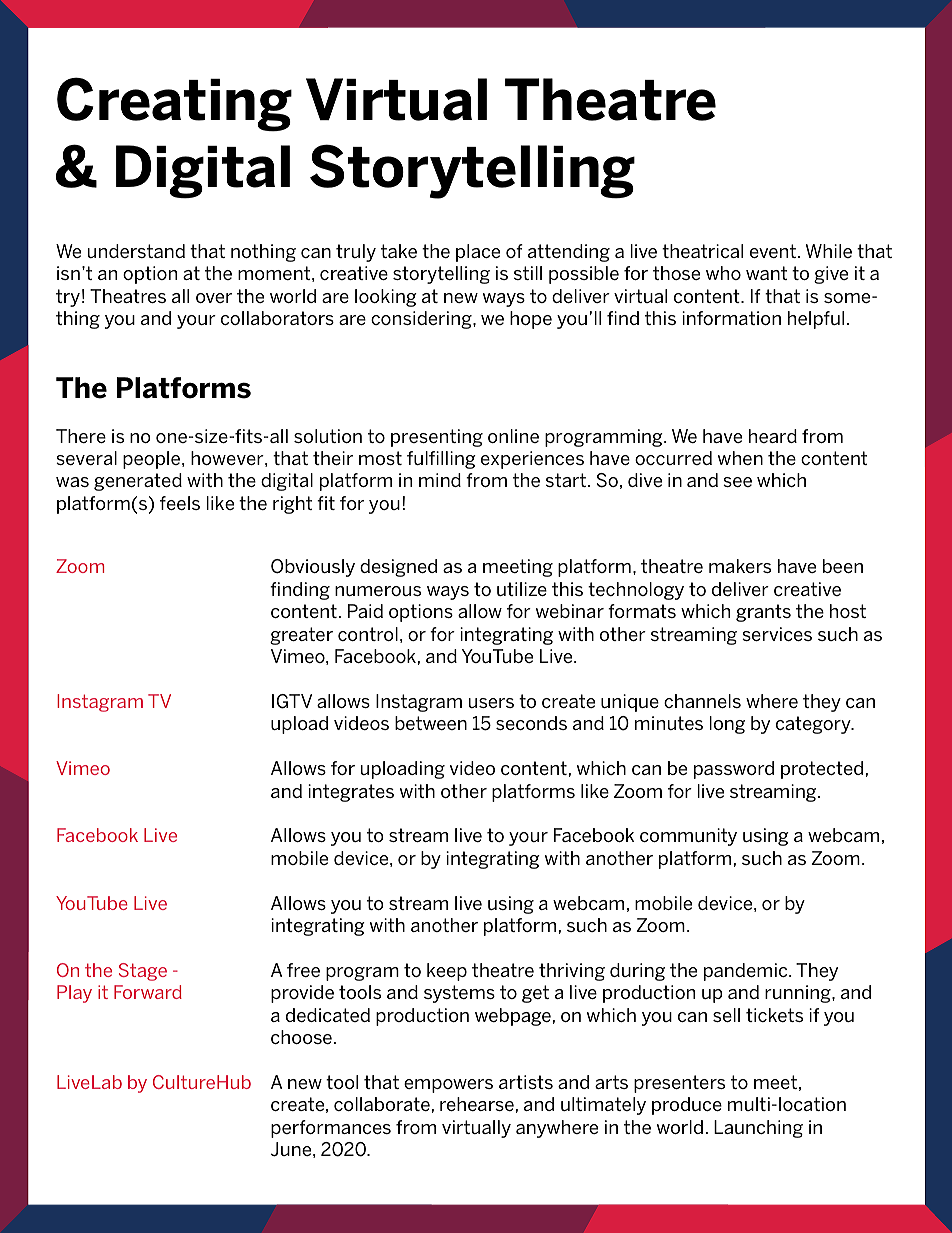  Describe the element at coordinates (431, 723) in the document. I see `between` at that location.
